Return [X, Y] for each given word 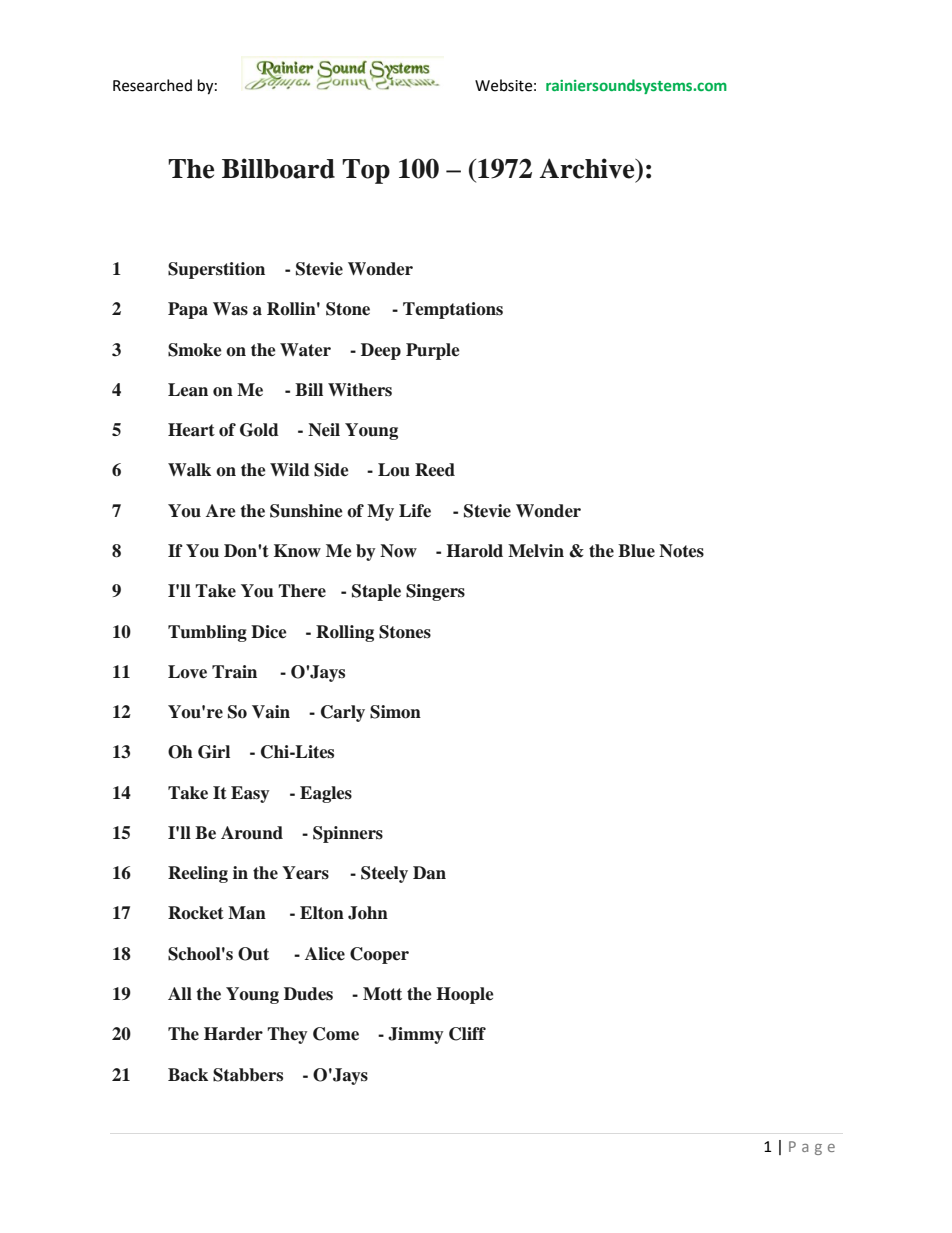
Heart [191, 430]
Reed [435, 470]
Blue [636, 551]
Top [366, 171]
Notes [681, 551]
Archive [588, 168]
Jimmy [416, 1035]
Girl [214, 752]
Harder [233, 1034]
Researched [152, 85]
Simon [395, 712]
